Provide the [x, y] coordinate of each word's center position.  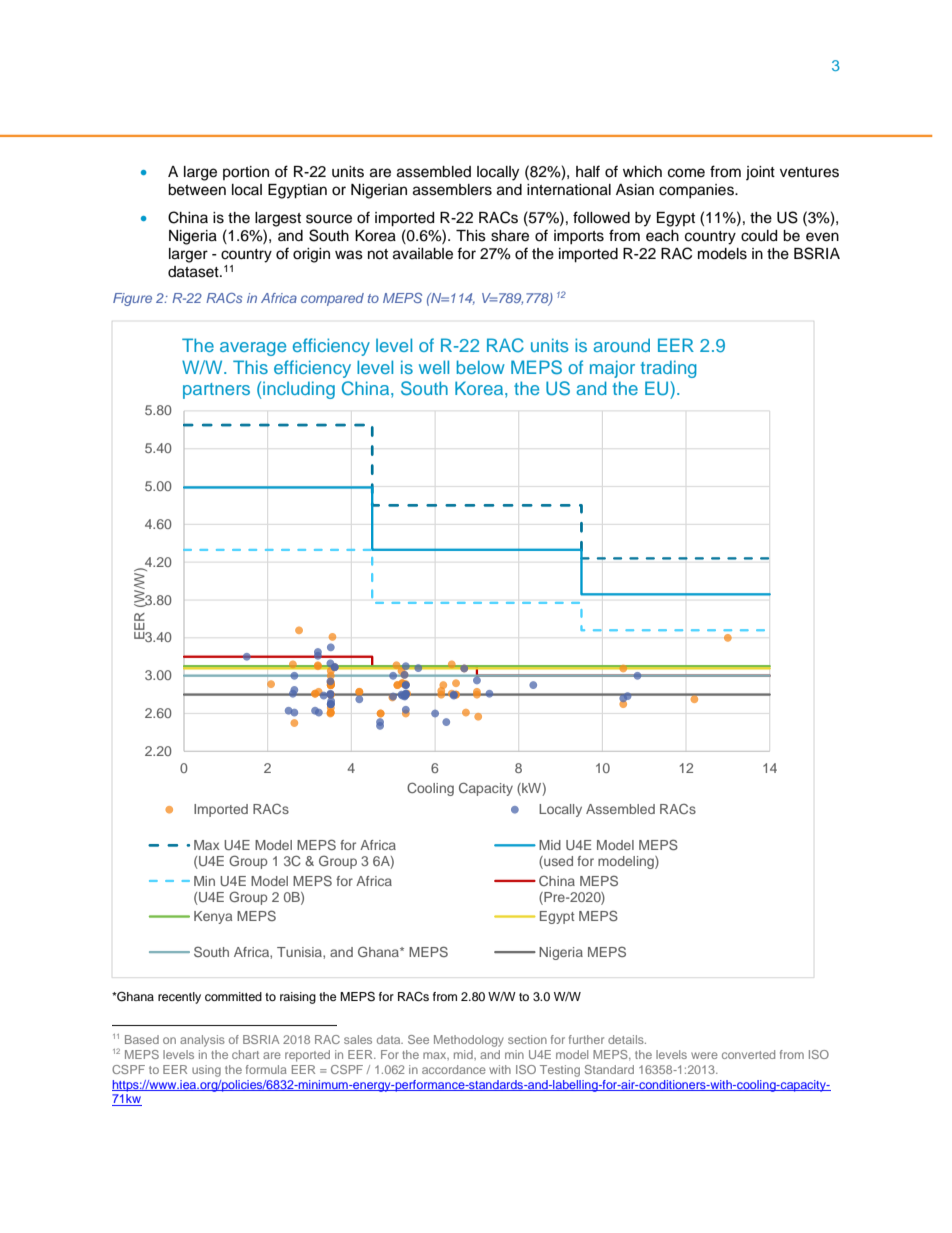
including [299, 390]
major [612, 369]
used [557, 862]
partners [216, 391]
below [481, 367]
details [627, 1039]
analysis [202, 1041]
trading [668, 369]
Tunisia [300, 952]
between [197, 190]
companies [697, 191]
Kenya [213, 917]
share [510, 236]
